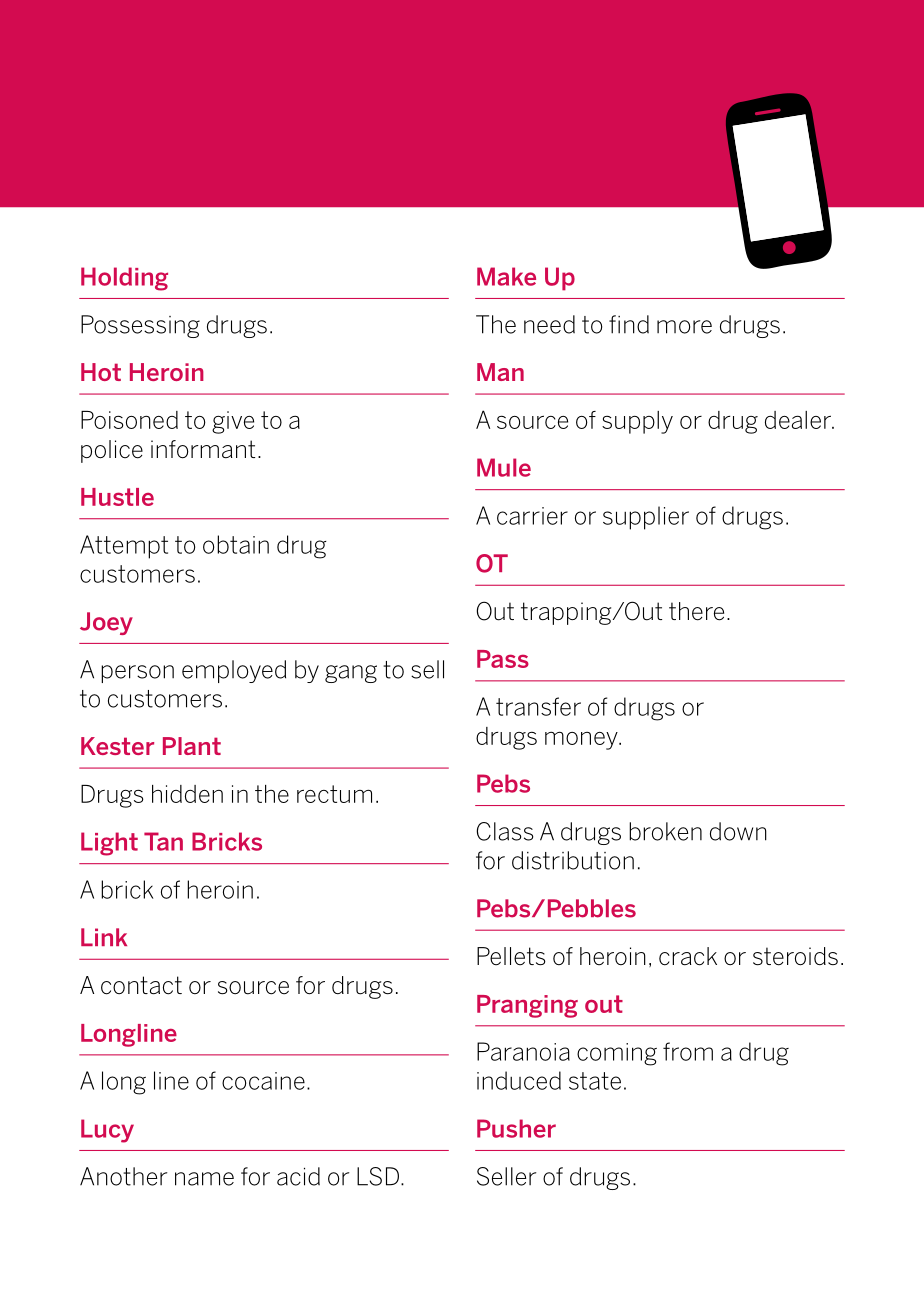  I want to click on obtain, so click(236, 544).
